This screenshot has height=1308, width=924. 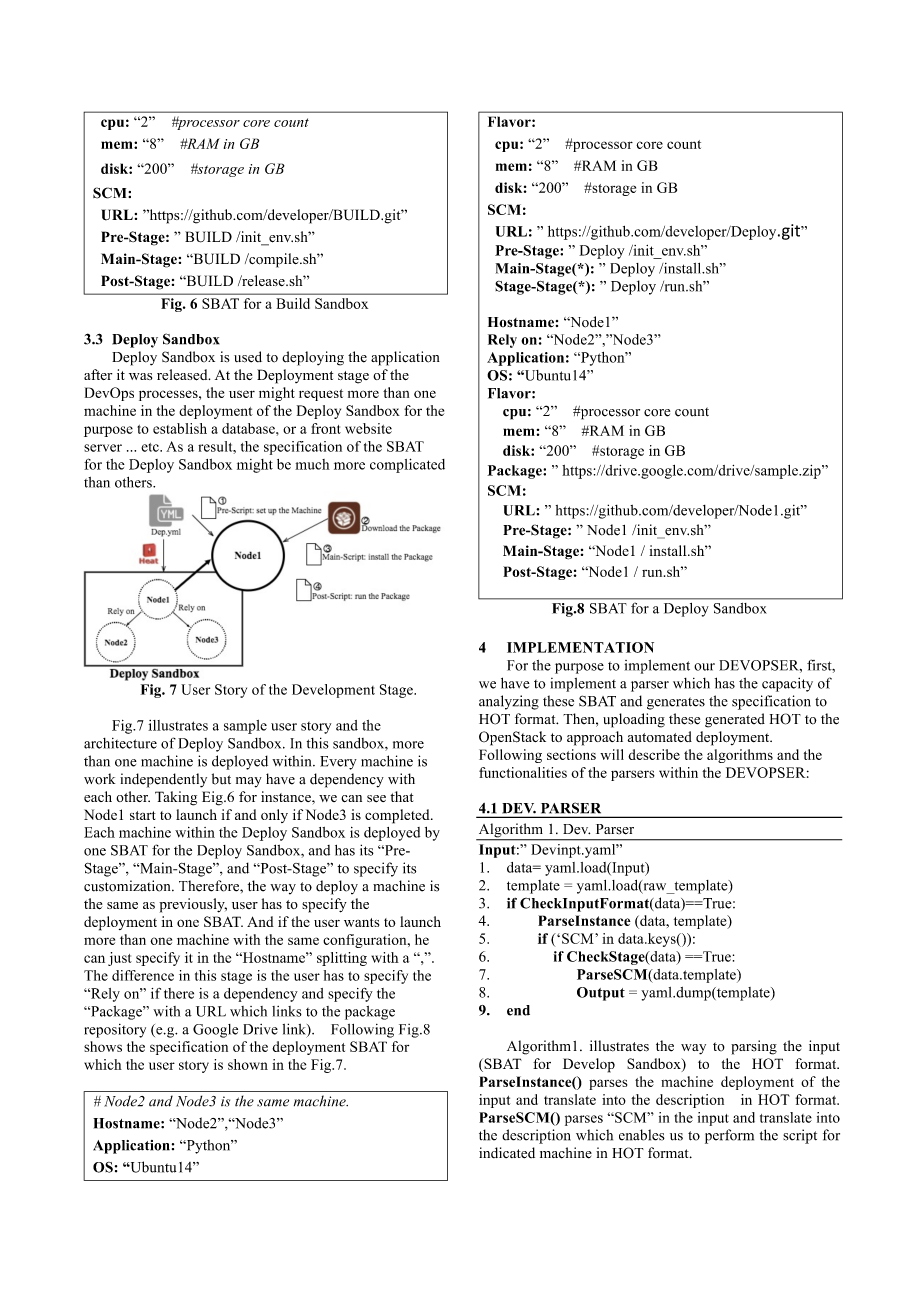 I want to click on independently, so click(x=163, y=780).
